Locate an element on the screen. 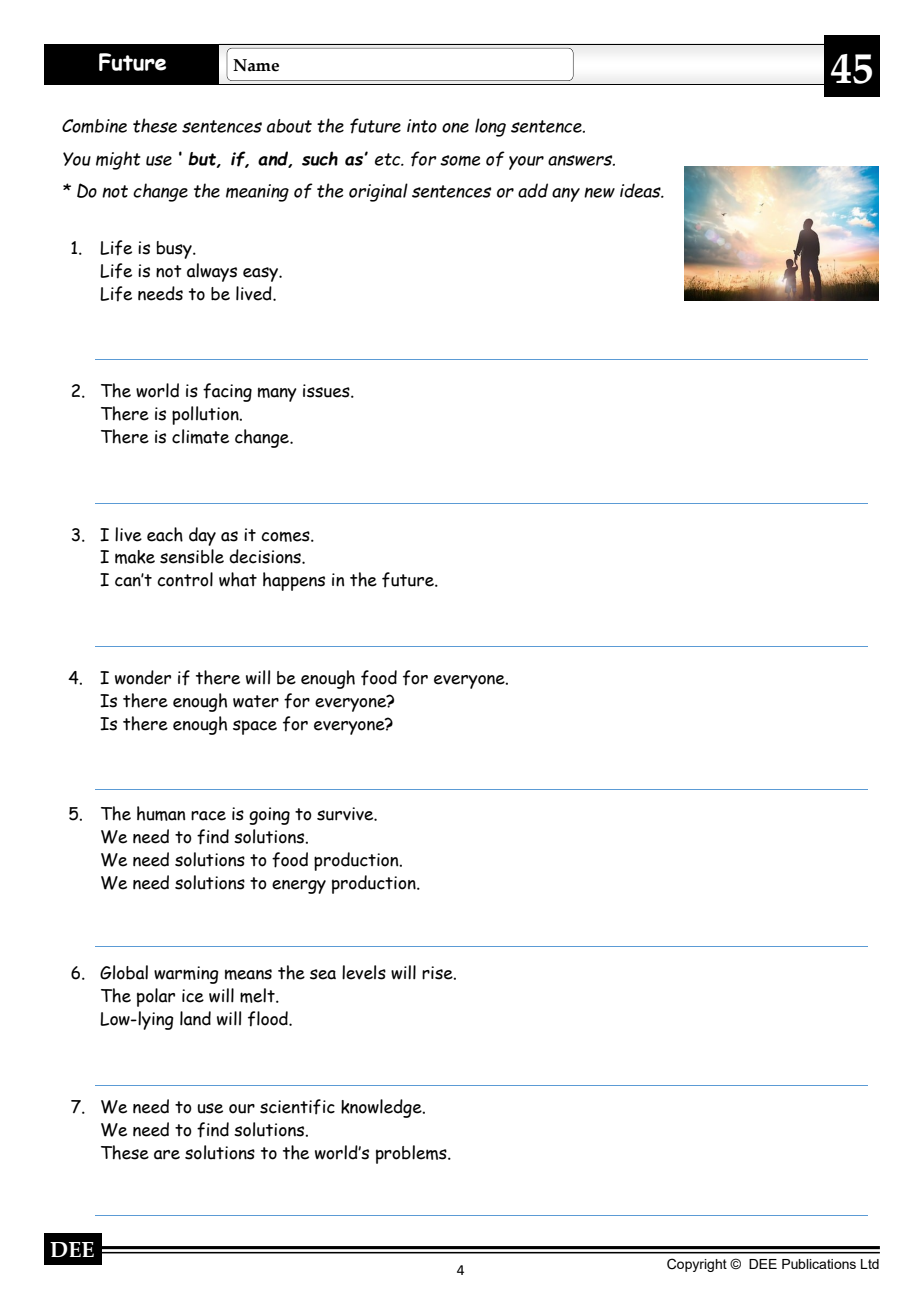  issues is located at coordinates (327, 391).
